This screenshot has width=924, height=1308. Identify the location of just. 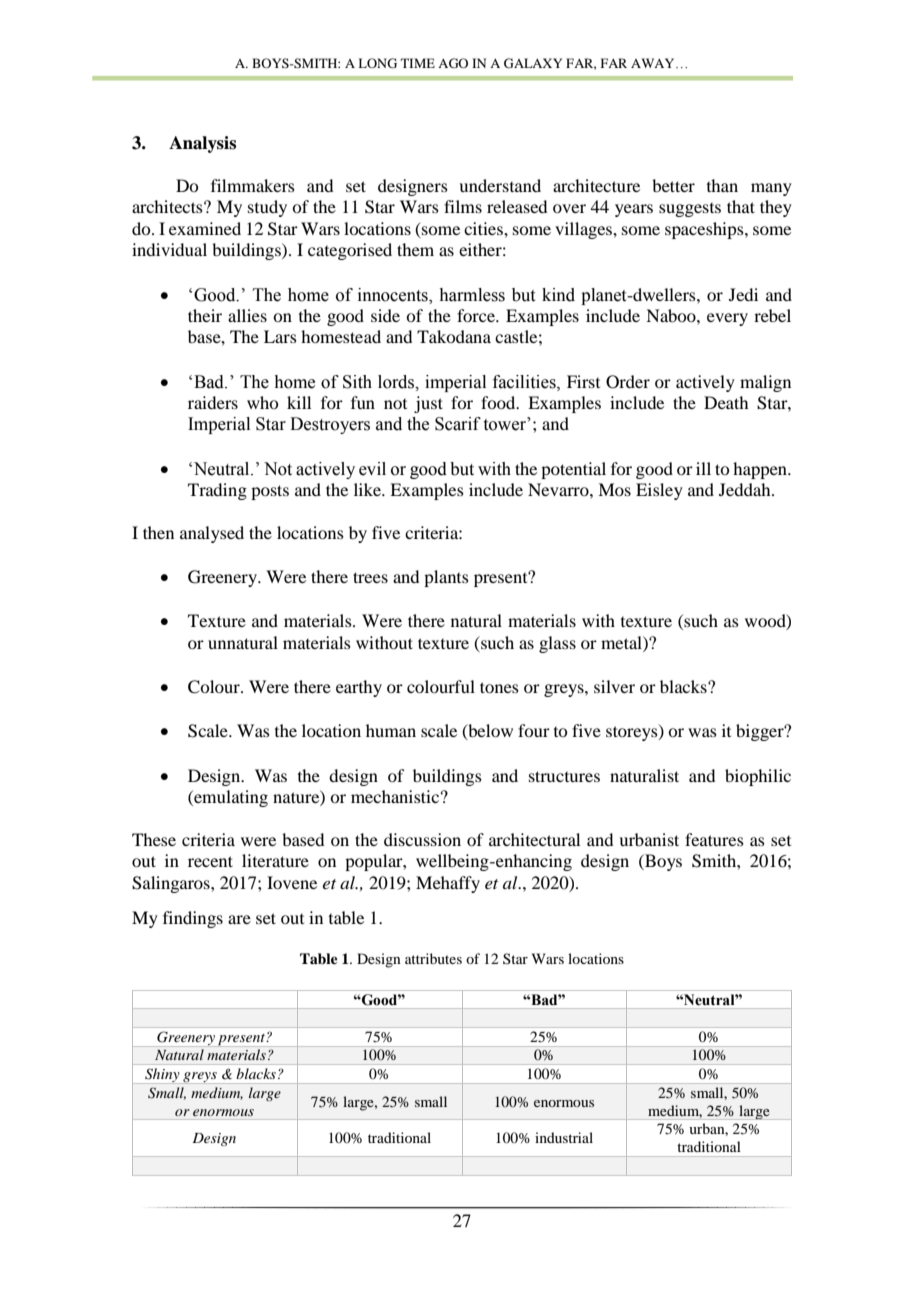
(428, 404).
